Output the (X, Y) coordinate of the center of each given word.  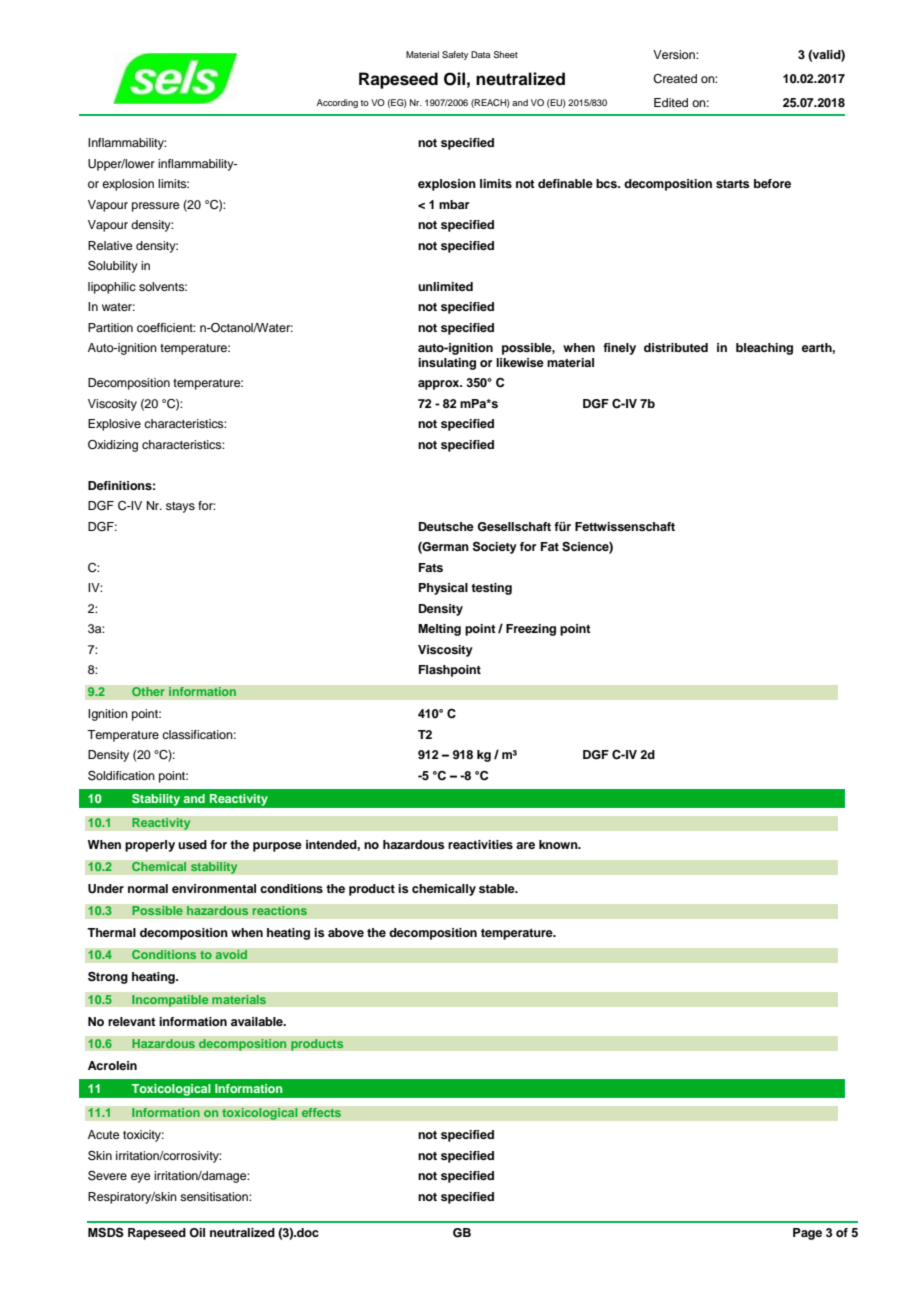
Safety (455, 55)
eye (140, 1178)
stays (180, 507)
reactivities (480, 844)
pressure (155, 207)
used (192, 844)
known (559, 844)
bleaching (764, 349)
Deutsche (446, 526)
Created (675, 79)
